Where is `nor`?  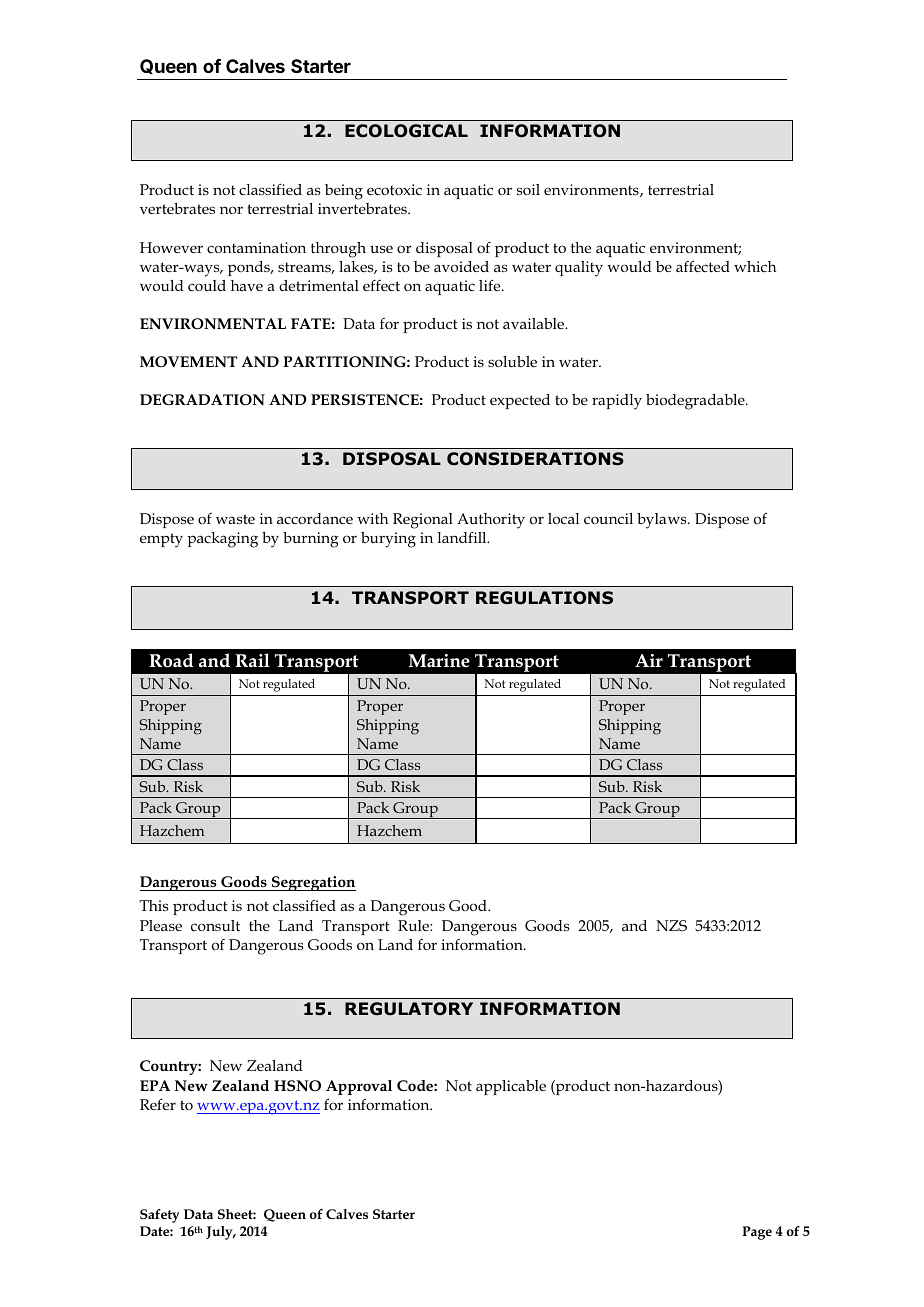
nor is located at coordinates (231, 210).
